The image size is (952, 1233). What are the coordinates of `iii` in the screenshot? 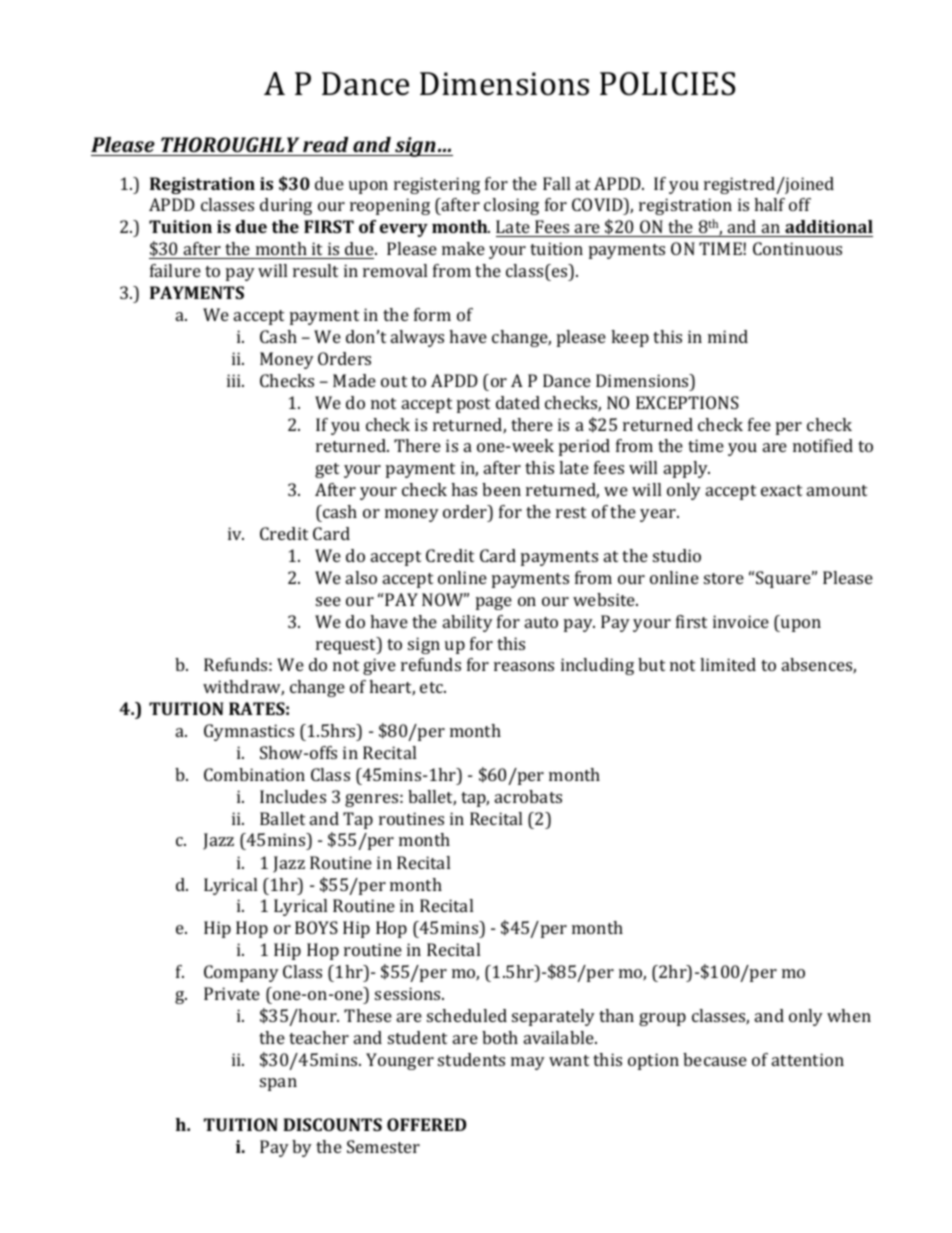 It's located at (235, 380).
